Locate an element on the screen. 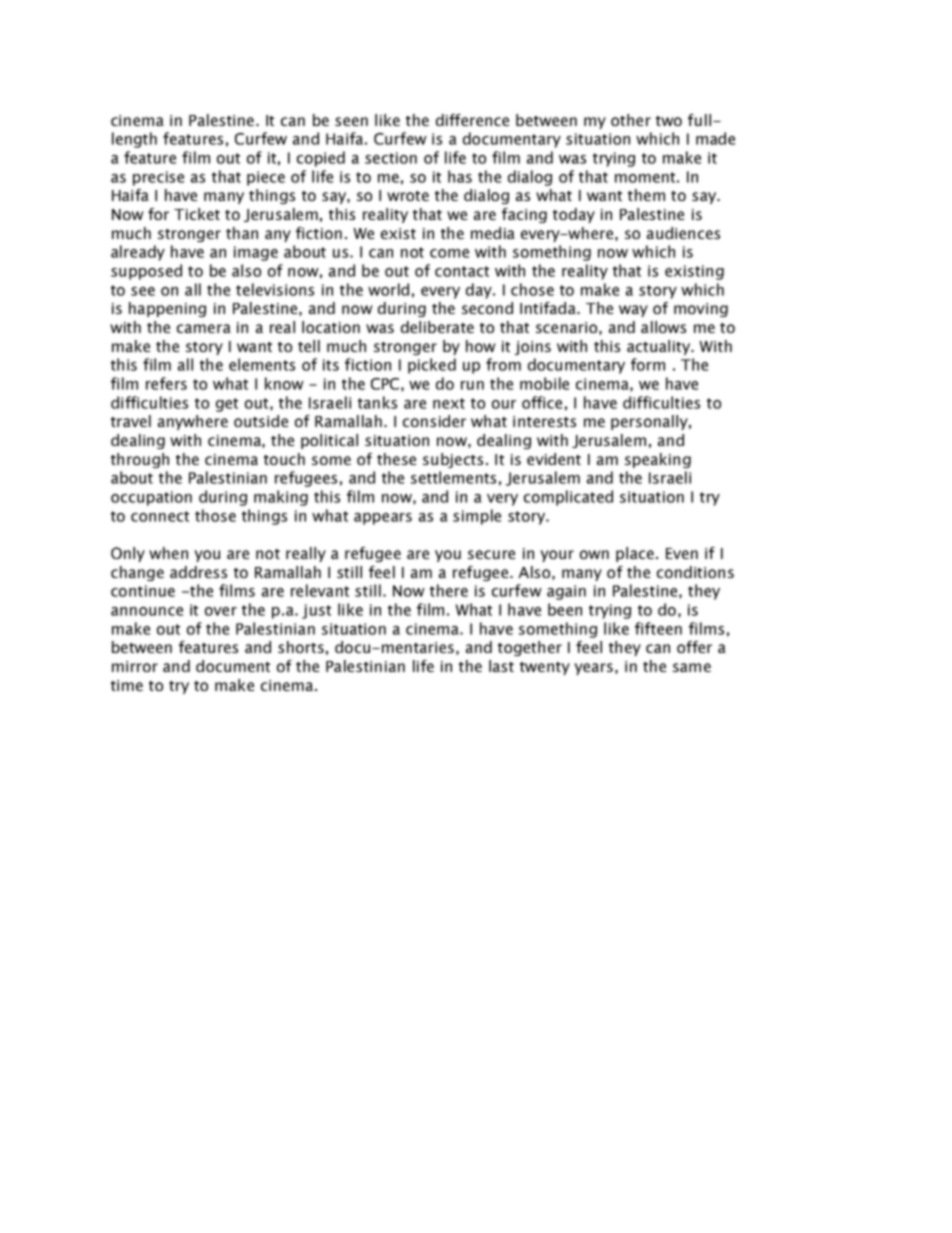 Image resolution: width=952 pixels, height=1233 pixels. speaking is located at coordinates (658, 460).
